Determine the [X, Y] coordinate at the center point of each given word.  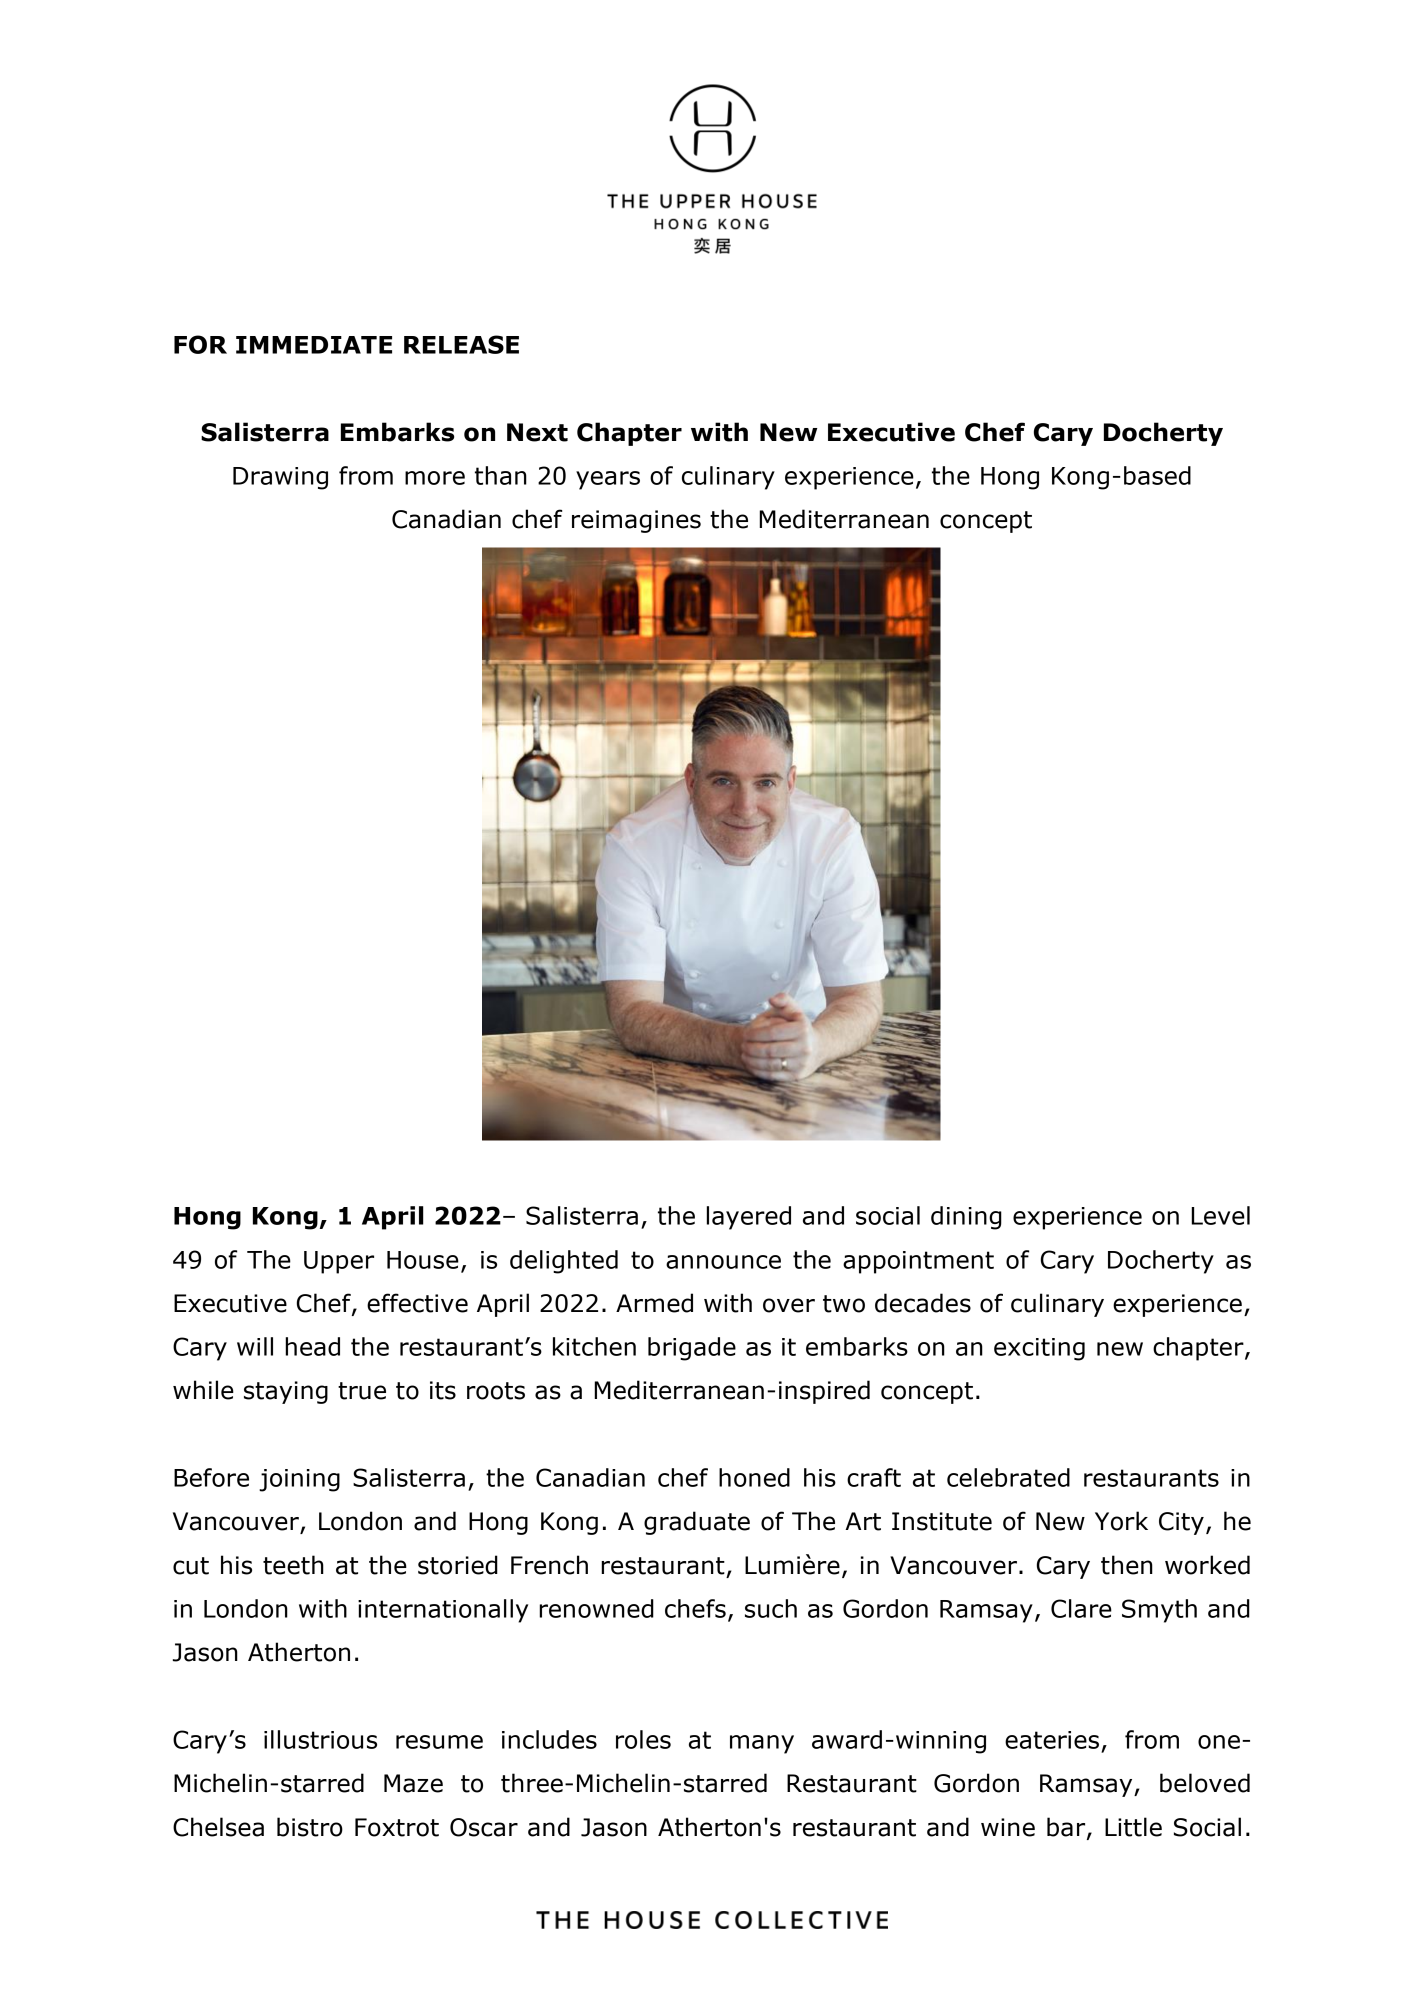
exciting [1039, 1349]
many [762, 1744]
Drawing [280, 478]
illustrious [320, 1739]
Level [1220, 1215]
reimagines [636, 521]
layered [749, 1218]
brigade [692, 1349]
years [608, 480]
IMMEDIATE [314, 345]
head [312, 1346]
